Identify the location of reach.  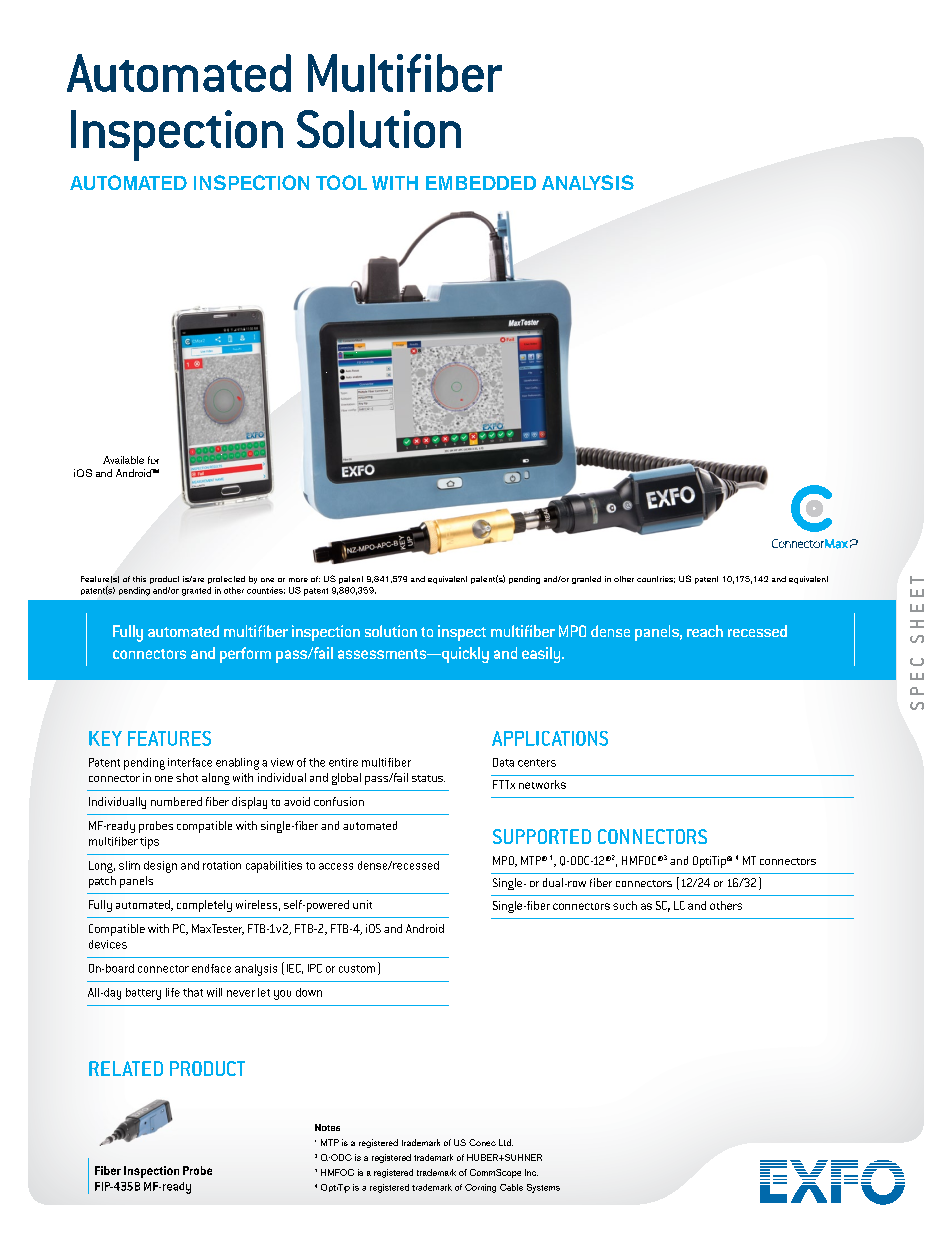
(705, 631).
